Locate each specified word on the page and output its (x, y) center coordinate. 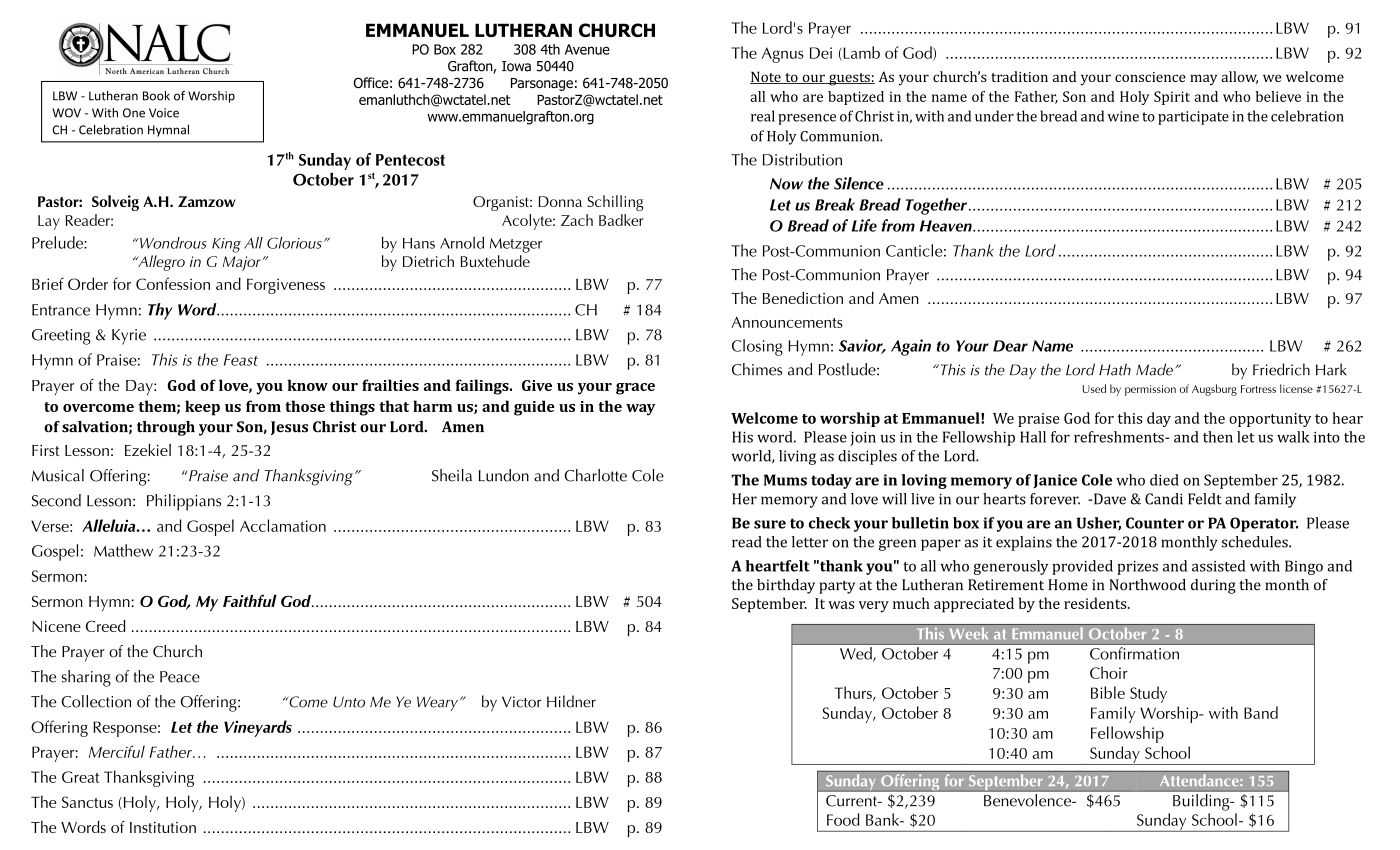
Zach (577, 220)
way (640, 410)
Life (864, 225)
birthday (786, 586)
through (166, 428)
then (1218, 437)
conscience (1150, 77)
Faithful (250, 600)
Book (156, 96)
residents (1096, 603)
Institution (163, 827)
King (226, 245)
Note (766, 77)
